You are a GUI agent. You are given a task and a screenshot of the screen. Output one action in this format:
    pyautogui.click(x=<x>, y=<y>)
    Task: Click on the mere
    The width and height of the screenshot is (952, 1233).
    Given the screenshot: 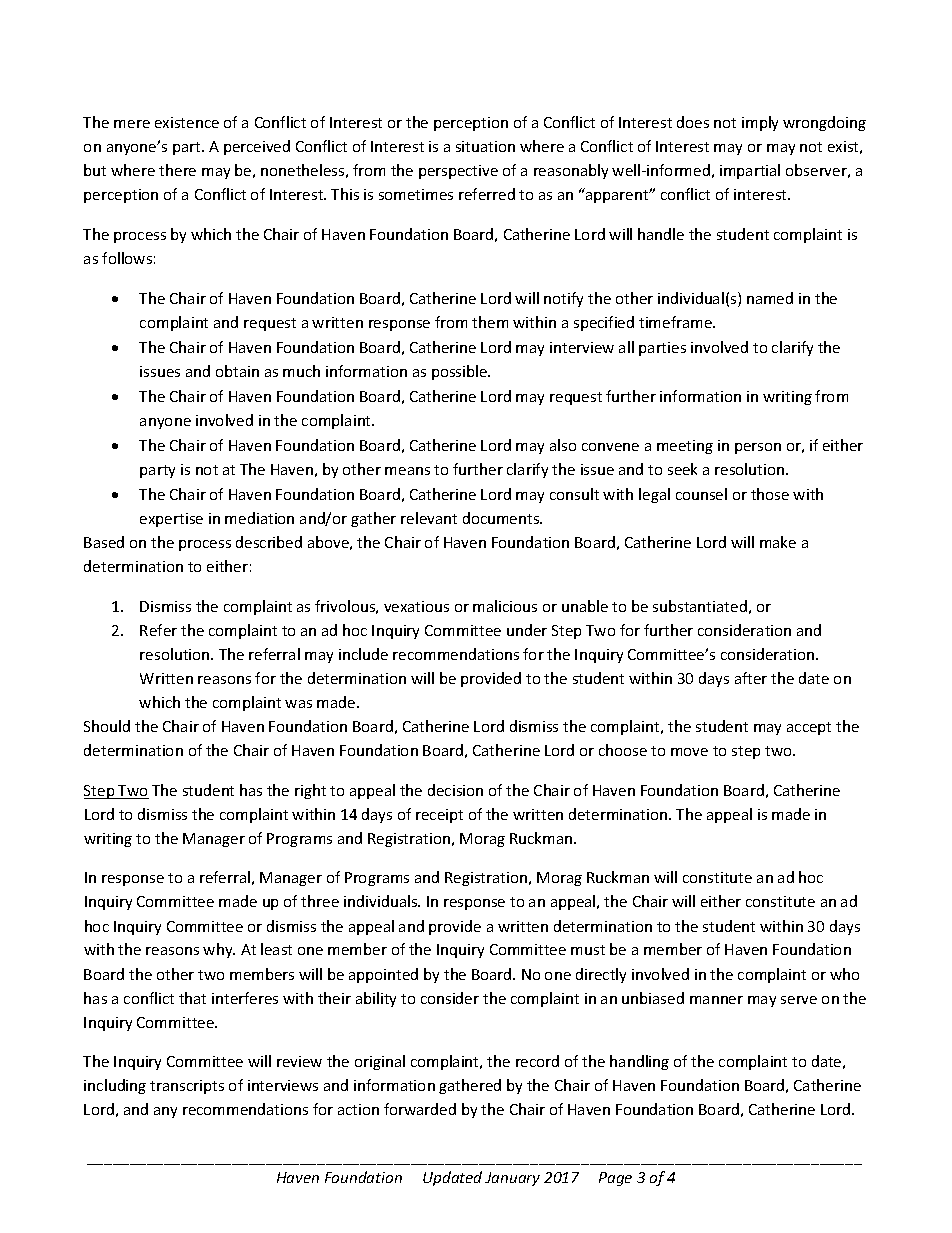 What is the action you would take?
    pyautogui.click(x=132, y=124)
